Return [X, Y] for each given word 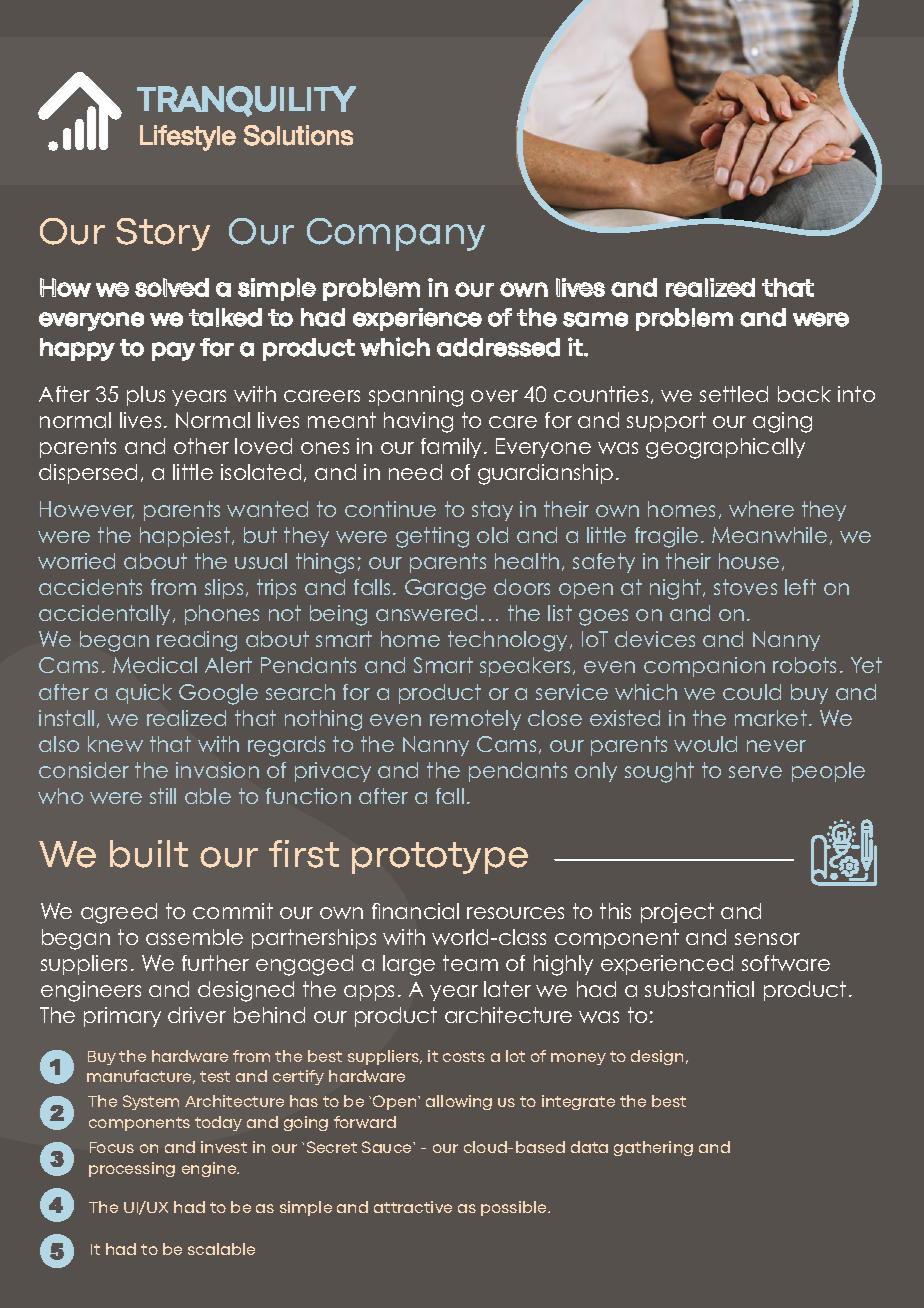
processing [132, 1169]
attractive [413, 1207]
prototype [440, 858]
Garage [445, 589]
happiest [185, 537]
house [749, 561]
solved [172, 287]
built [149, 854]
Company [396, 234]
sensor [767, 939]
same [595, 319]
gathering [653, 1148]
